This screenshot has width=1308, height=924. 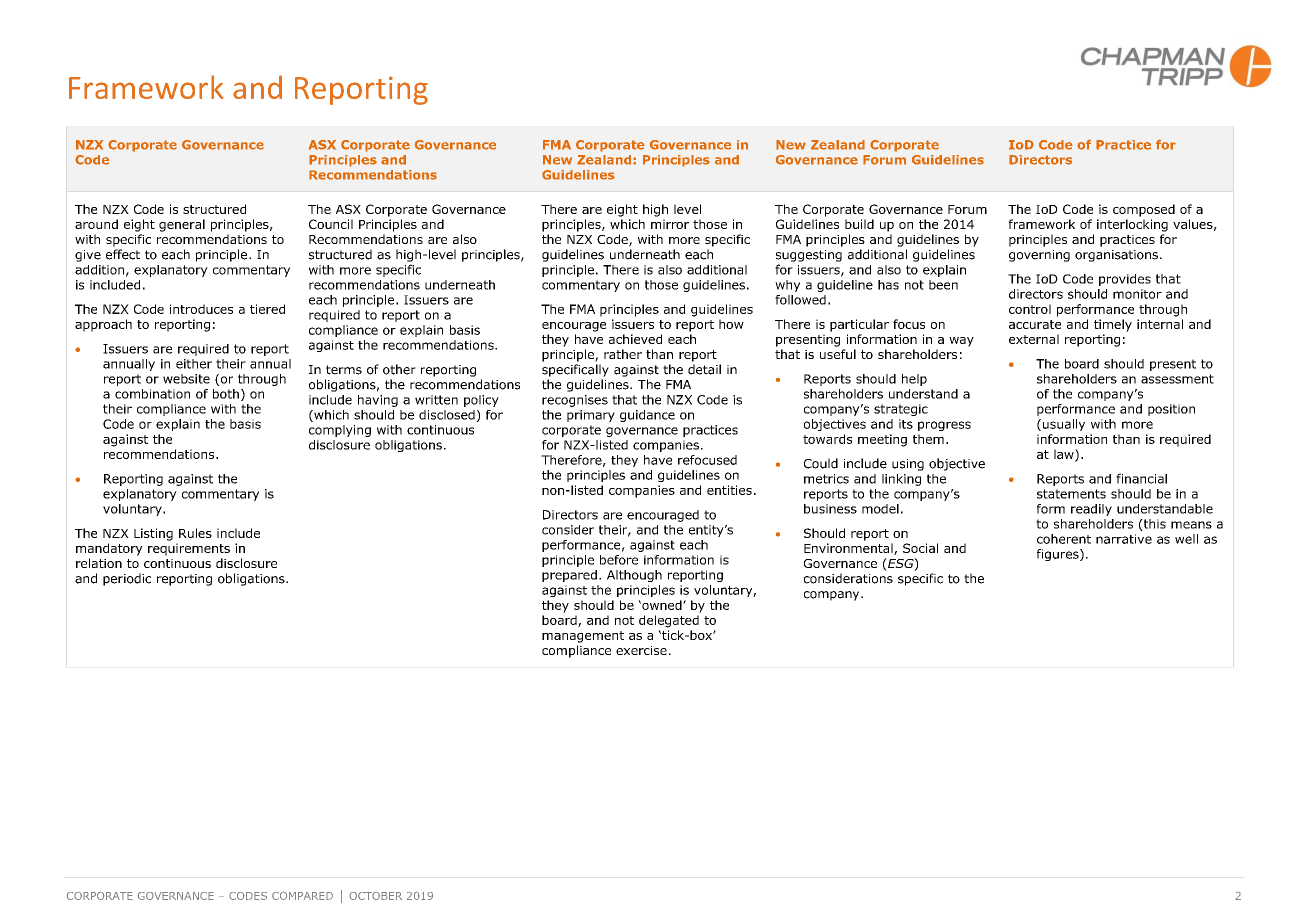 What do you see at coordinates (619, 560) in the screenshot?
I see `before` at bounding box center [619, 560].
